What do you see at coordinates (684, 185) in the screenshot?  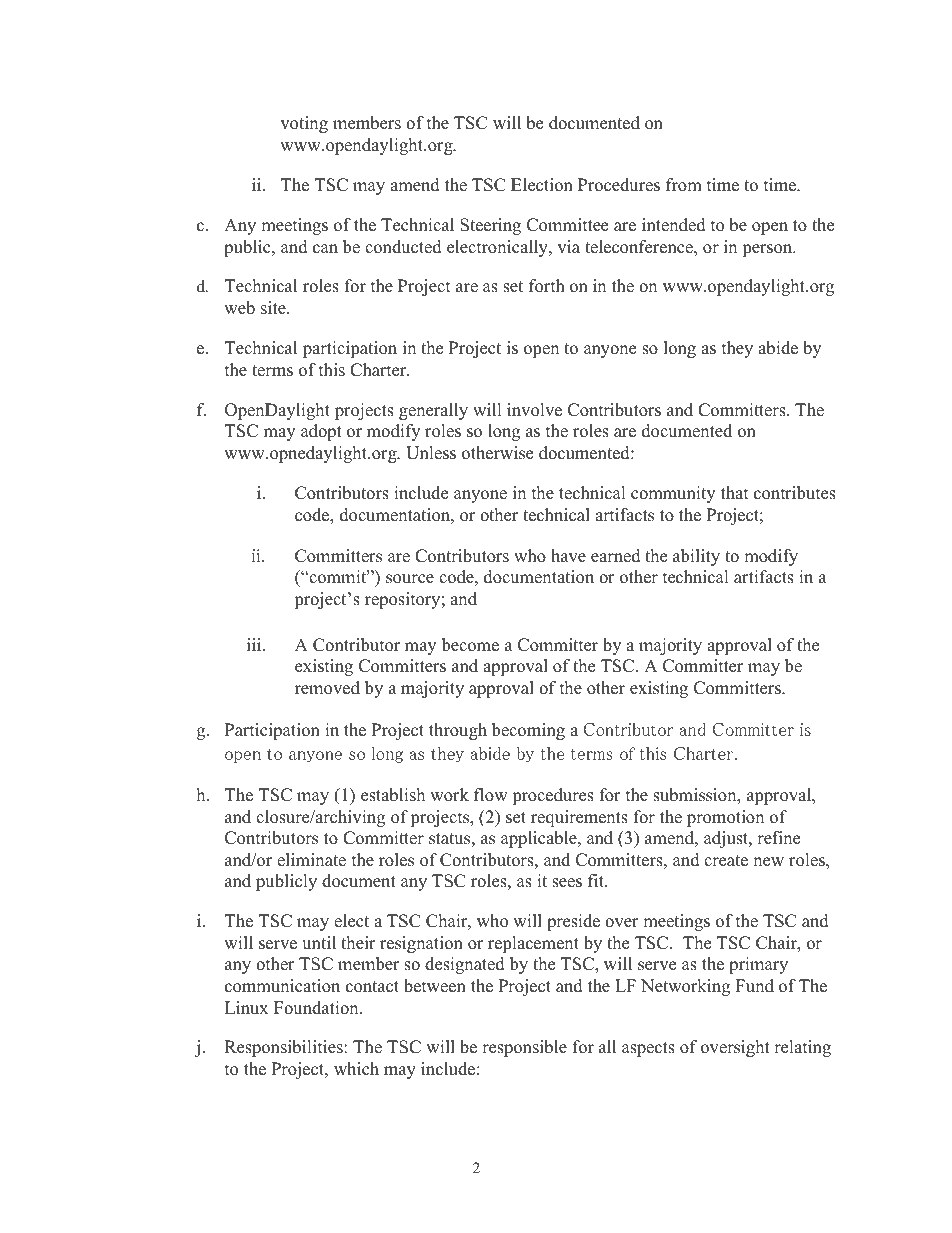 I see `from` at bounding box center [684, 185].
